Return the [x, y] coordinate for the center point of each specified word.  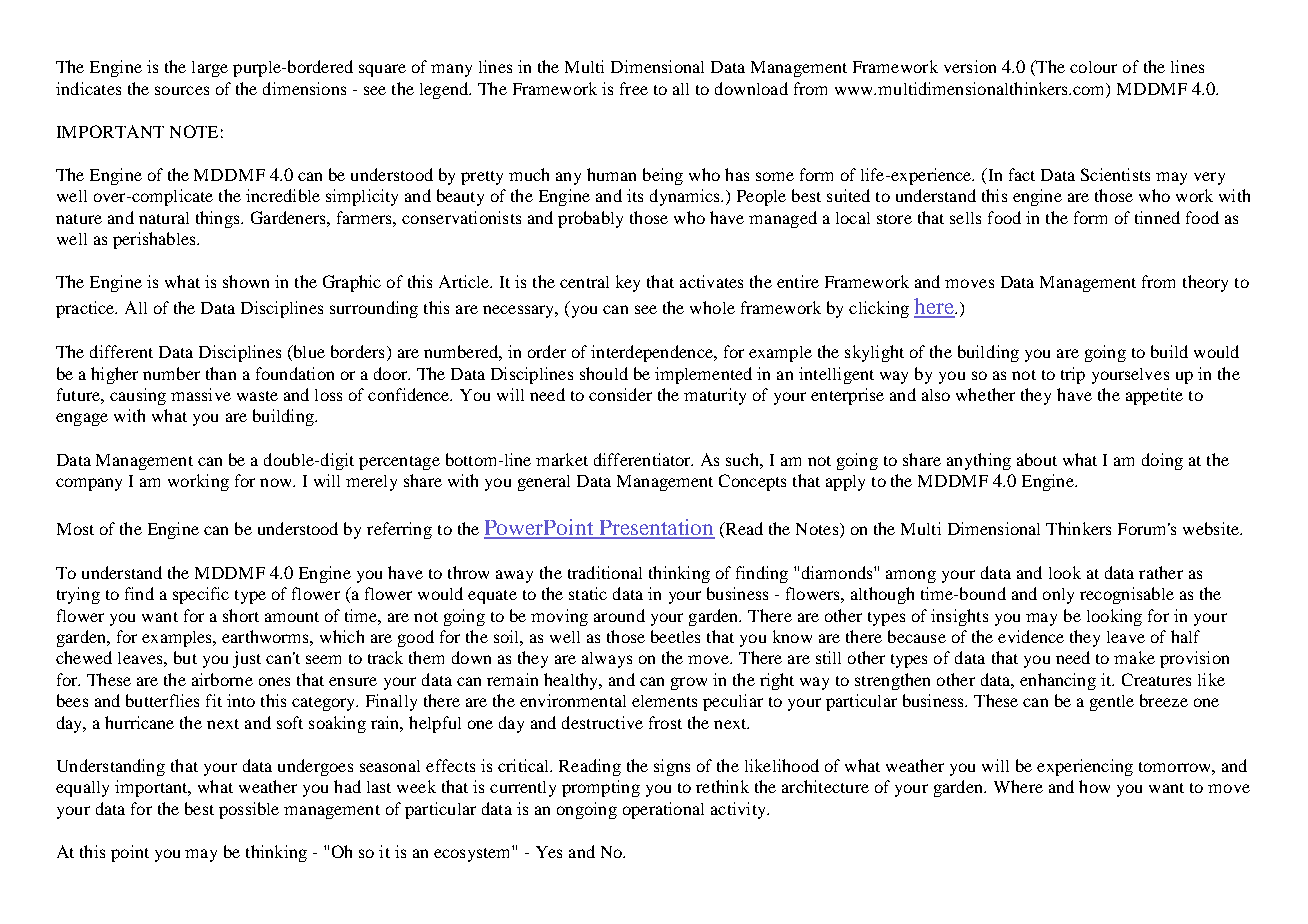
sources [182, 90]
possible [249, 810]
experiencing [1085, 767]
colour [1093, 67]
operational [663, 810]
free [634, 88]
